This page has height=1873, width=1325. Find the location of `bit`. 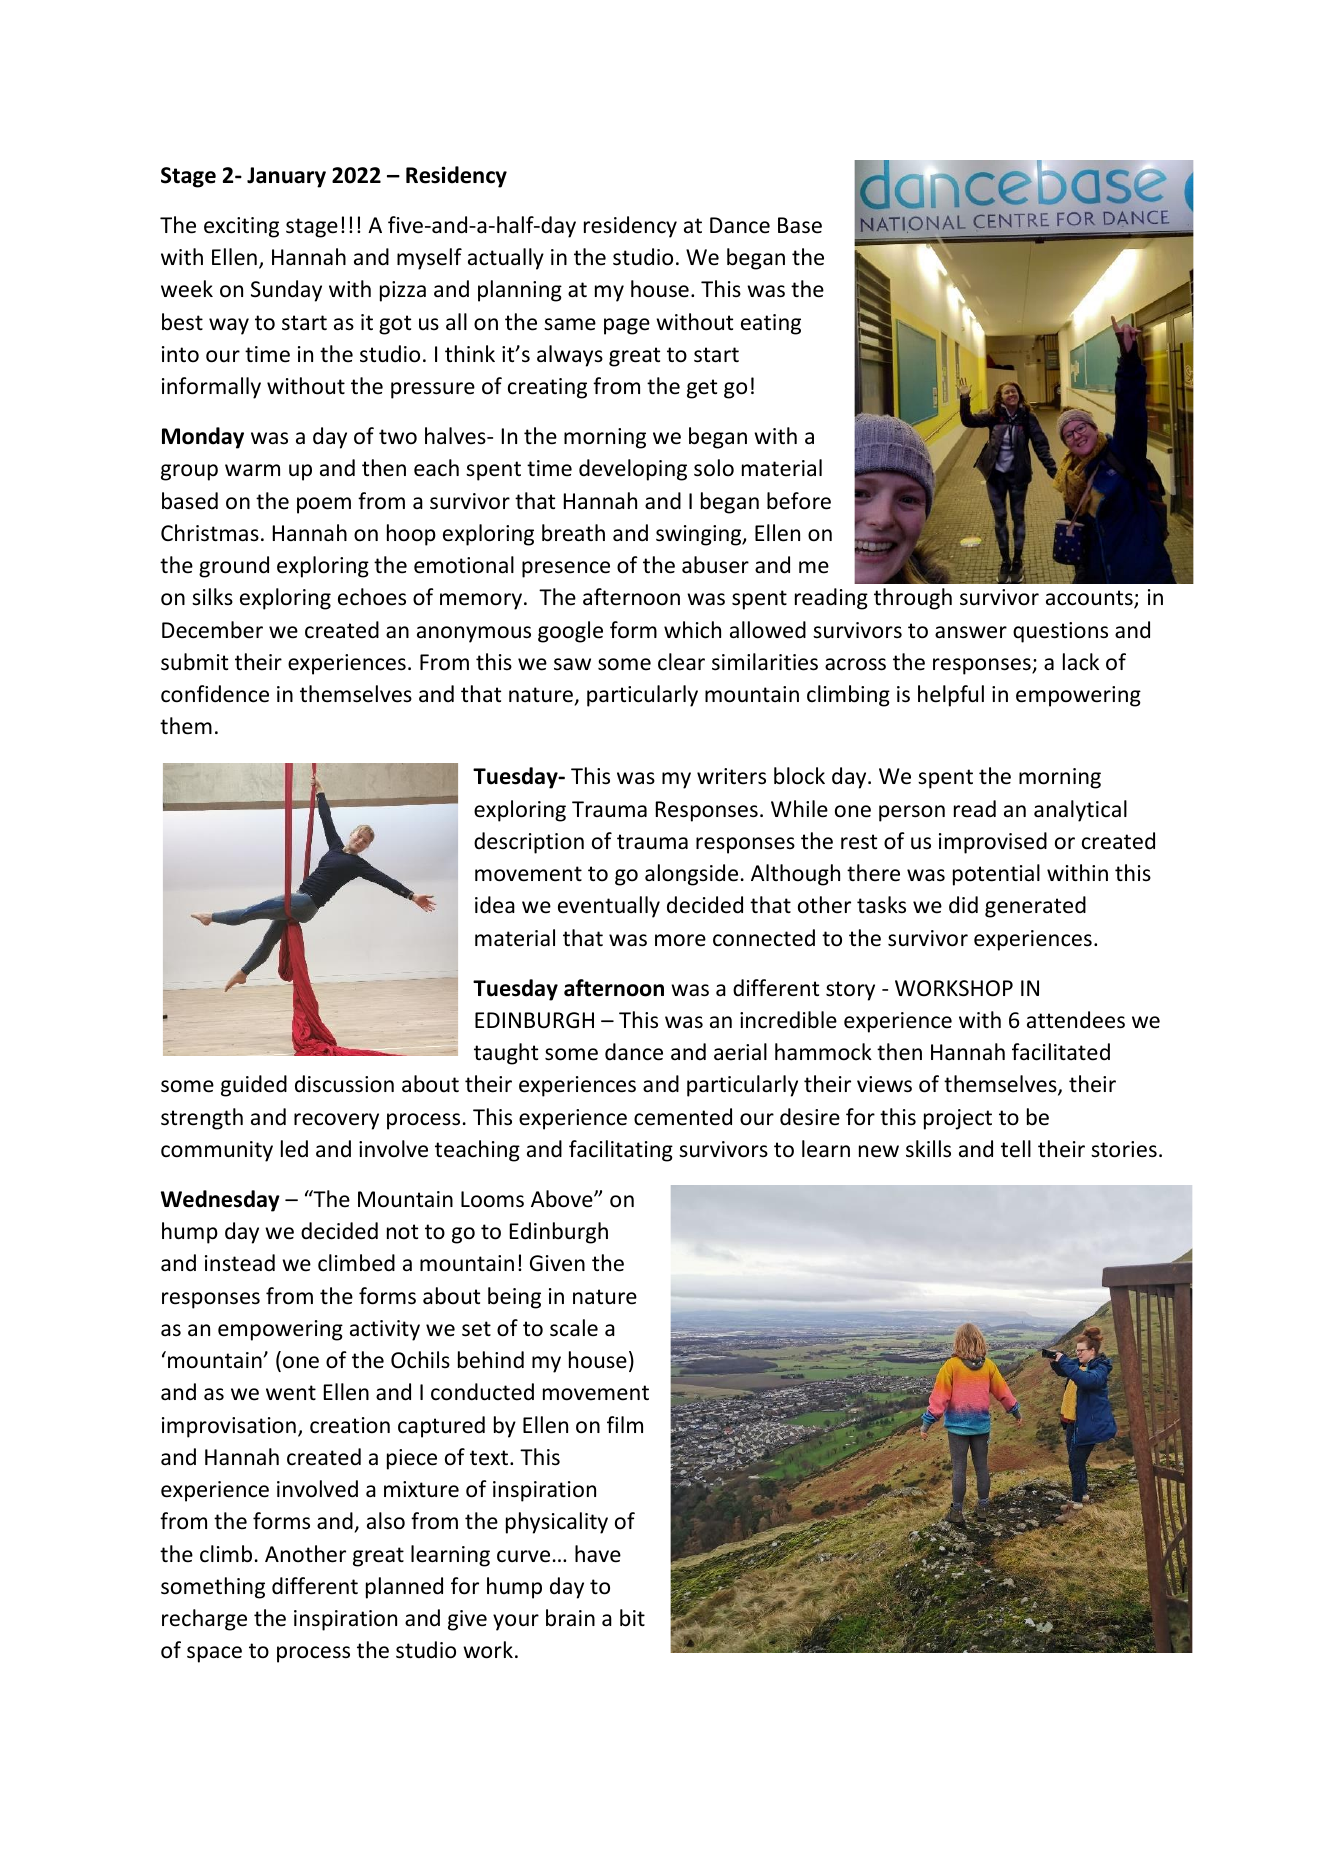

bit is located at coordinates (632, 1618).
